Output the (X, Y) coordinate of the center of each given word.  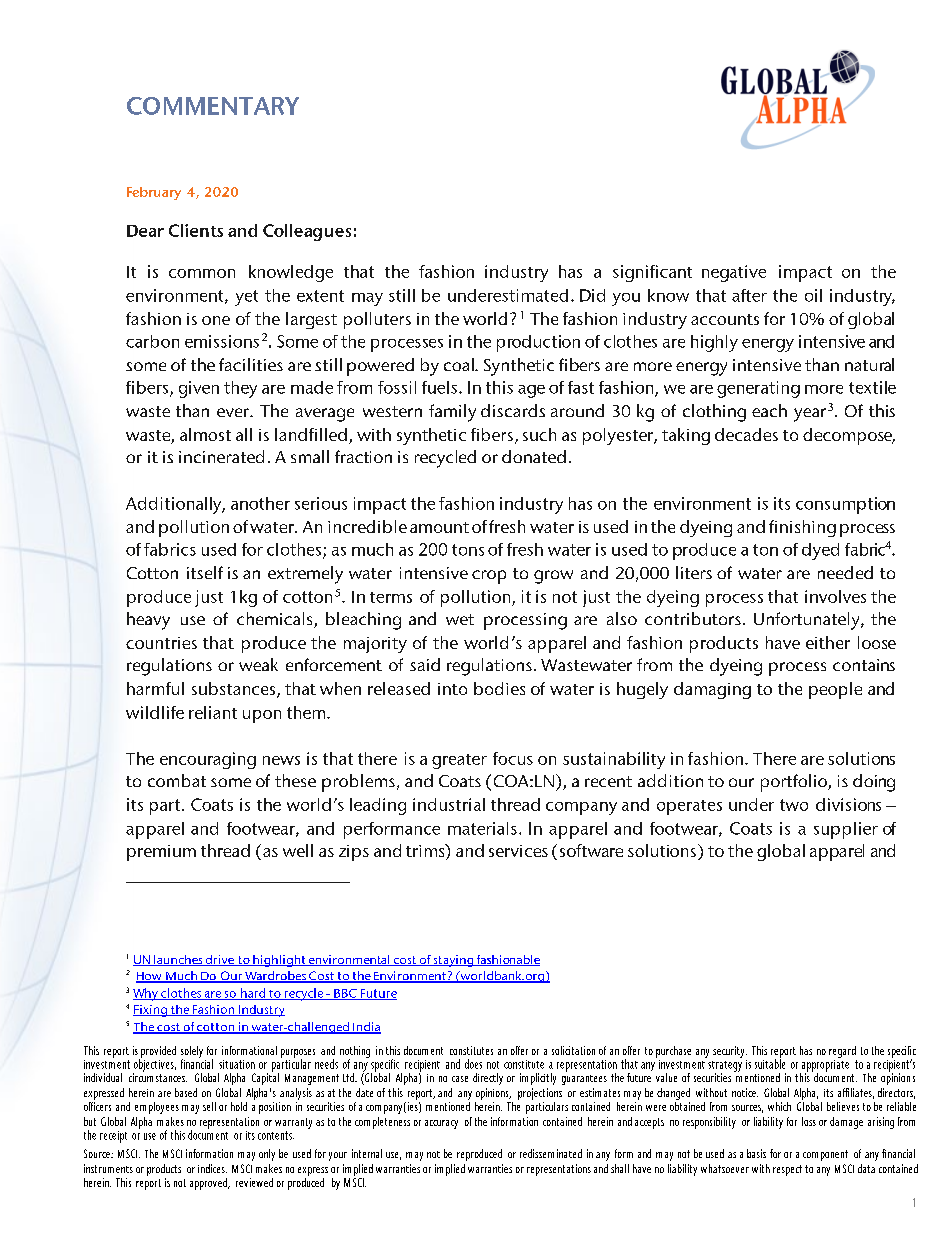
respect (787, 1170)
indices (212, 1168)
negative (734, 273)
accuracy (441, 1124)
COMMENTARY (213, 106)
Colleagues (307, 232)
